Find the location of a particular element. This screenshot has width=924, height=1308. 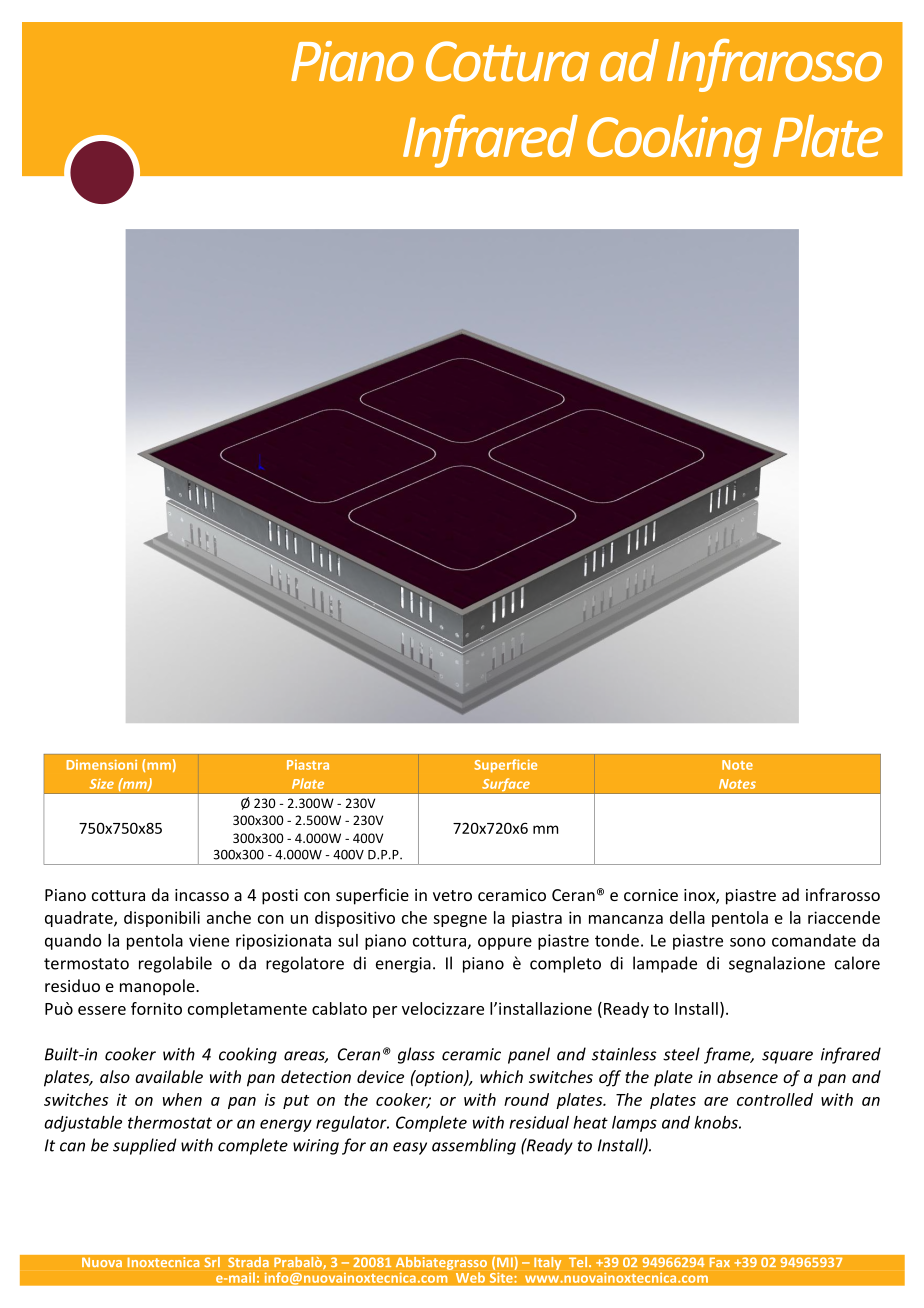

essere is located at coordinates (102, 1010).
